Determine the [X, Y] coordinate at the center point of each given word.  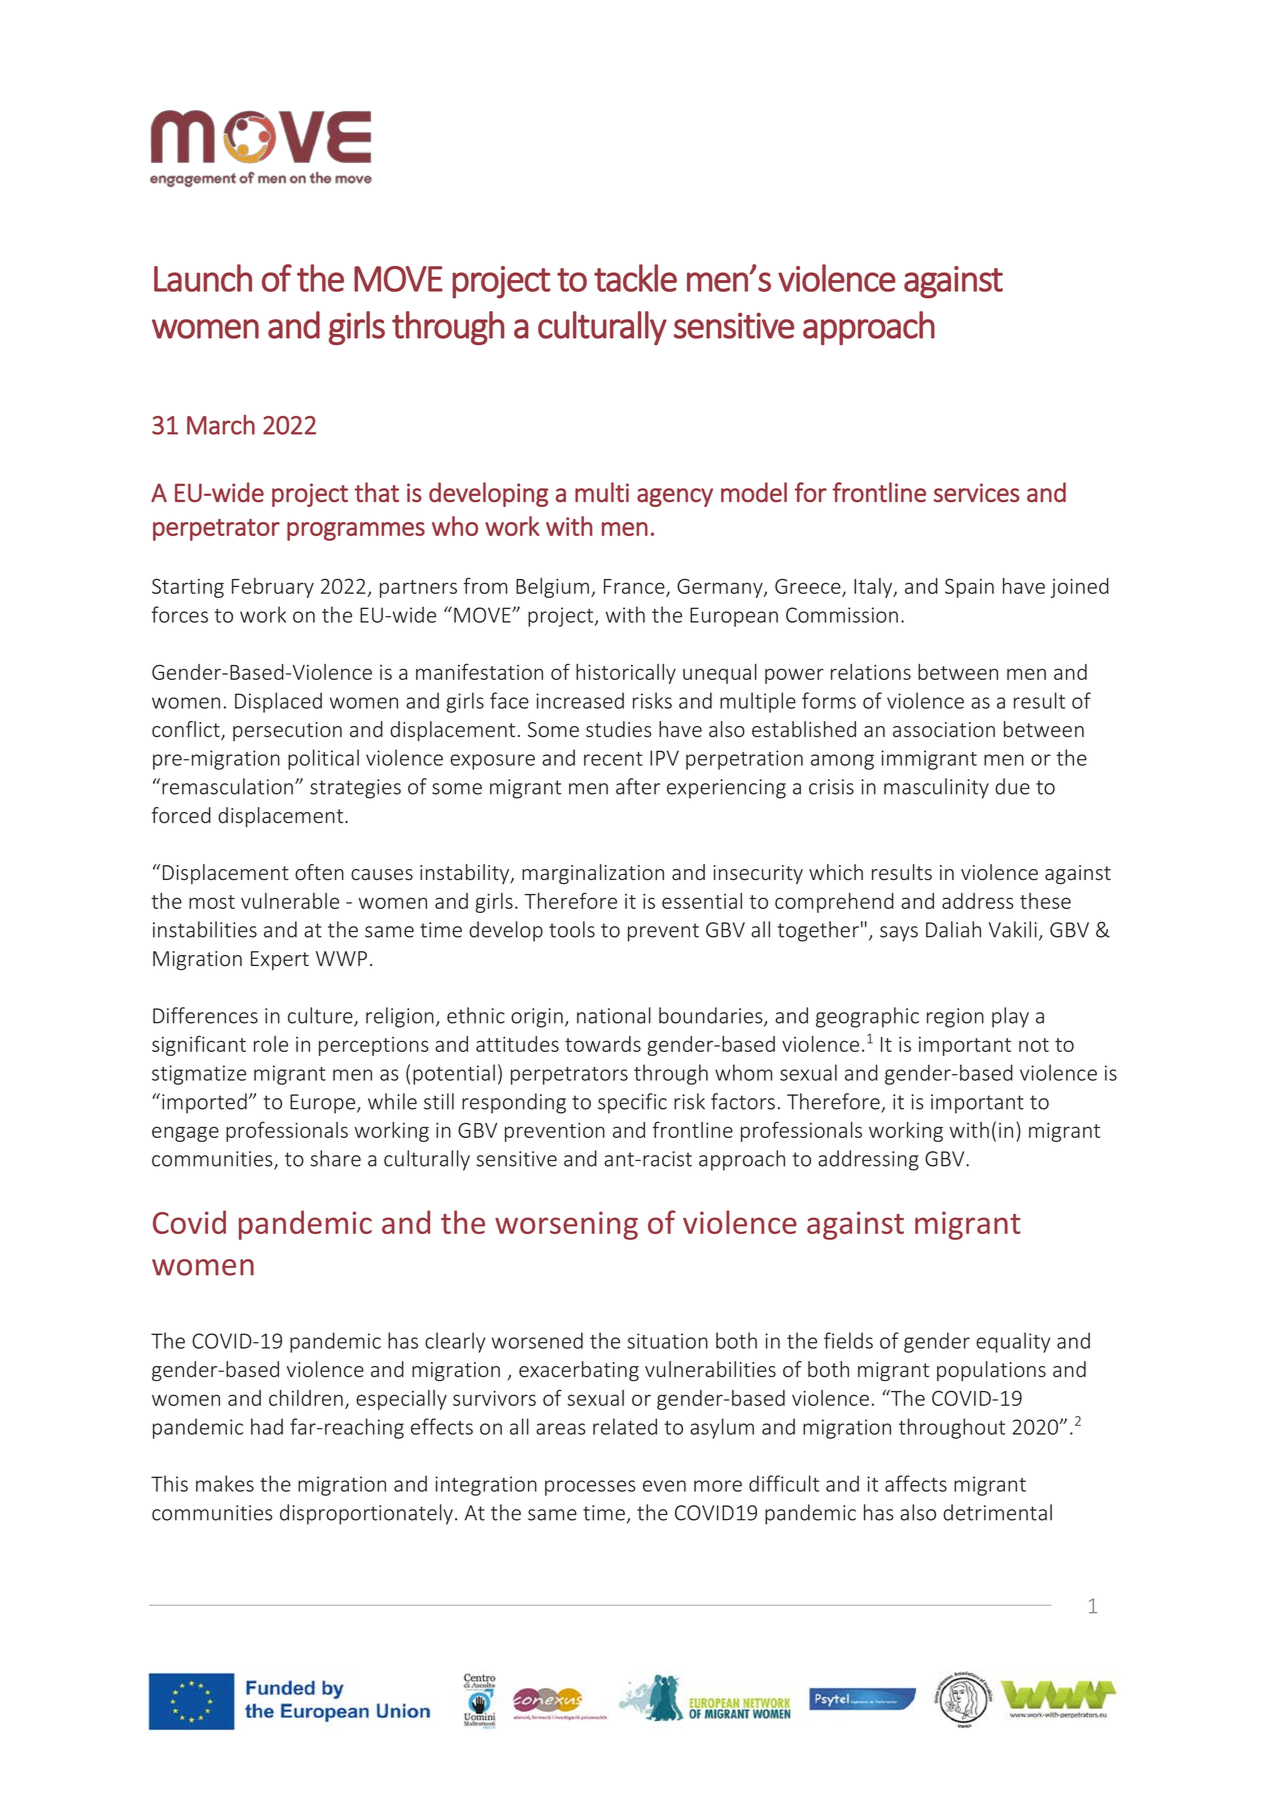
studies [619, 729]
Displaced [278, 702]
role [271, 1044]
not [1034, 1045]
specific [632, 1103]
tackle [635, 278]
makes [225, 1483]
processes [590, 1488]
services [977, 492]
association [944, 730]
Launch [203, 278]
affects [916, 1483]
